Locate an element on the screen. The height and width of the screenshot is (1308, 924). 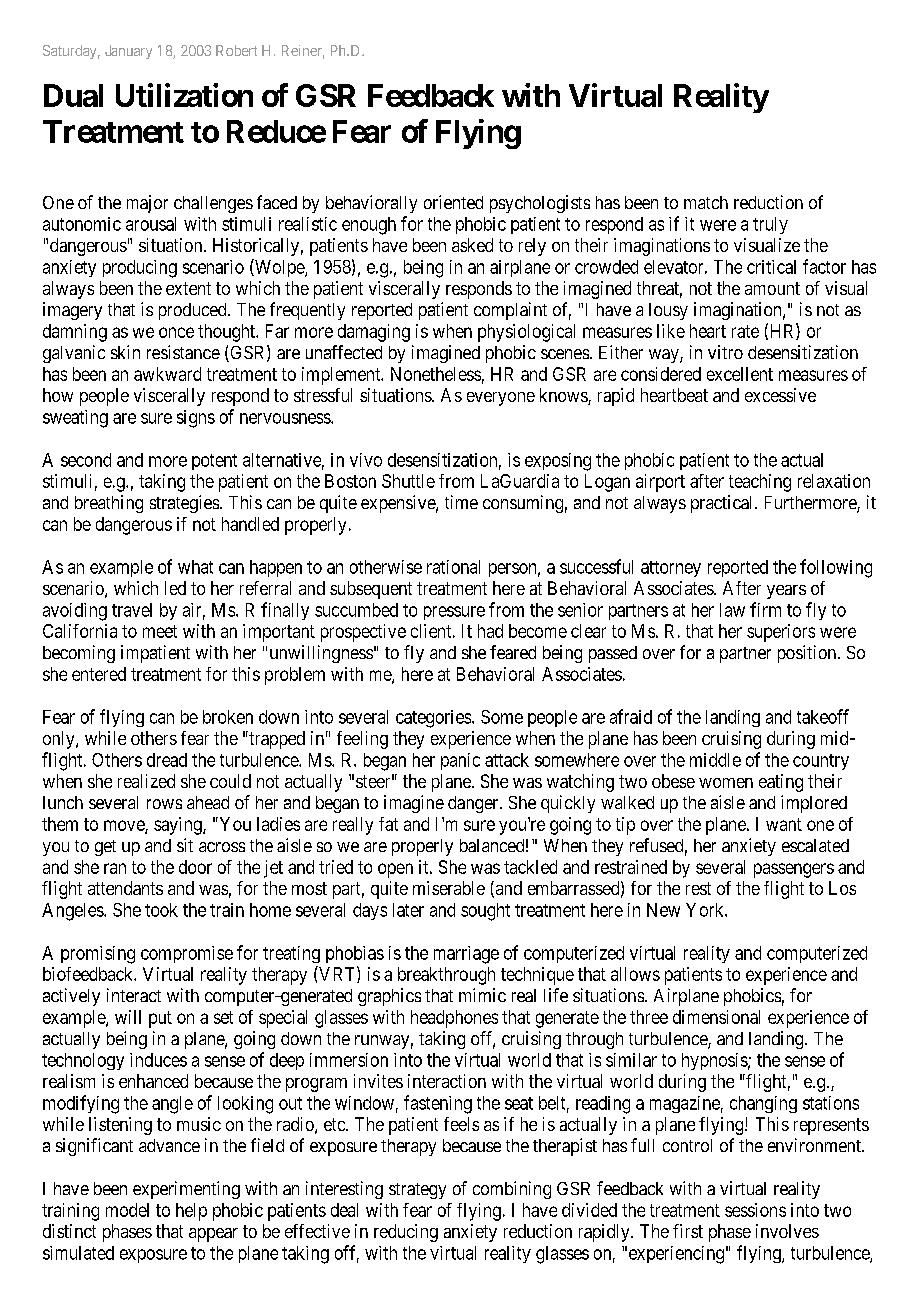
awkward is located at coordinates (167, 374).
